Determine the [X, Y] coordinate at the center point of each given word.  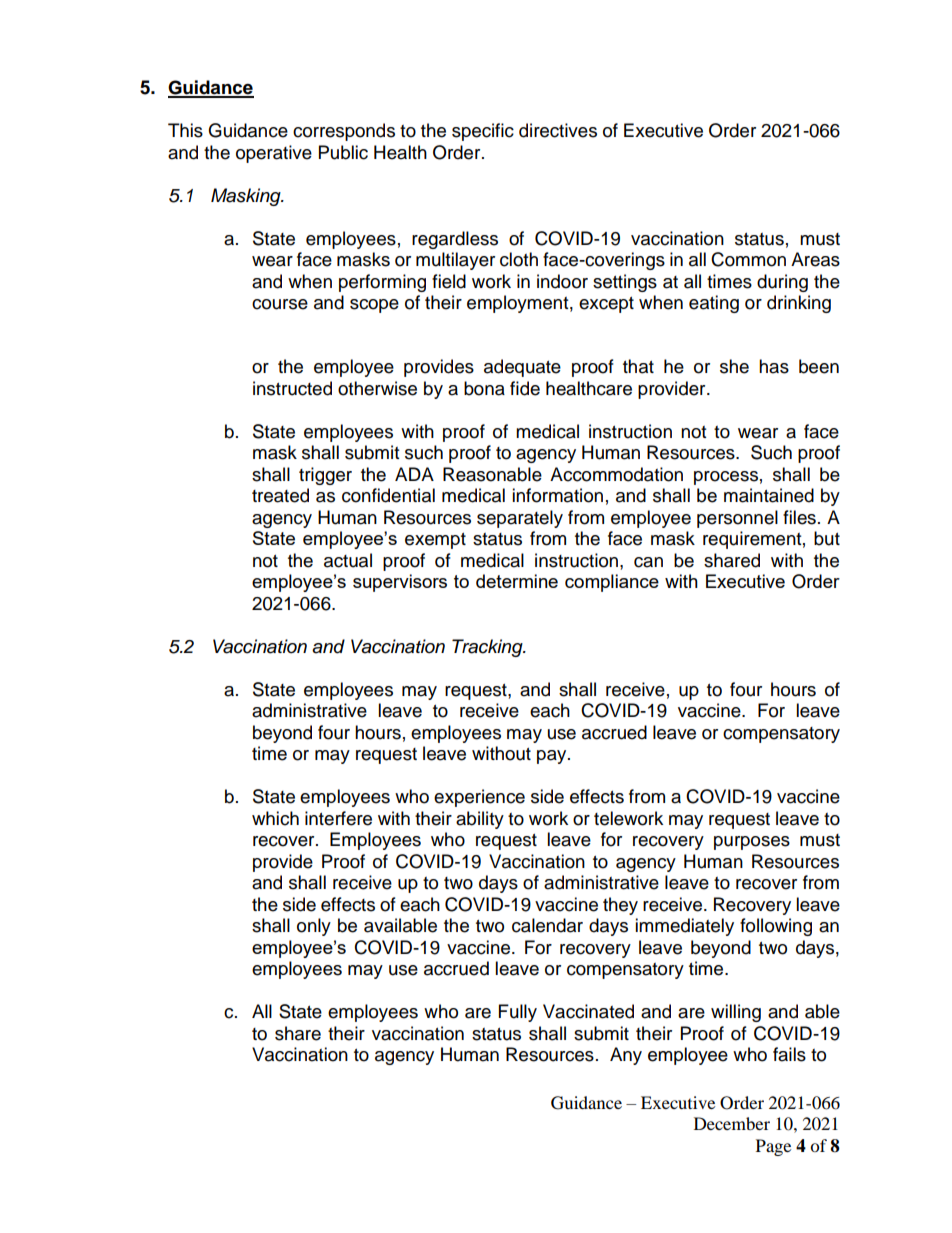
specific [483, 132]
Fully [518, 1013]
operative [274, 154]
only [314, 927]
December [732, 1123]
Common [748, 259]
